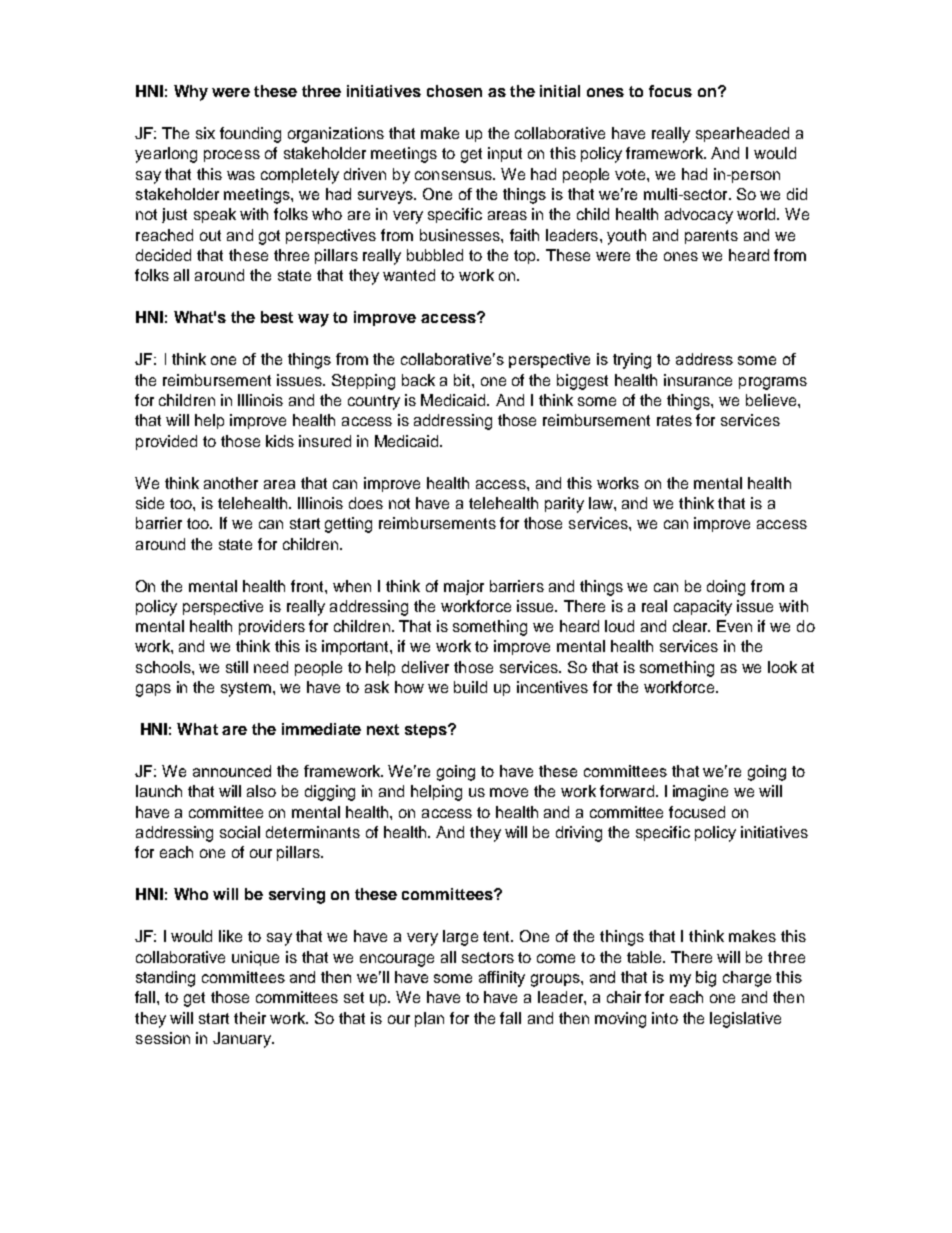 This screenshot has width=952, height=1233. Describe the element at coordinates (742, 134) in the screenshot. I see `spearheaded` at that location.
